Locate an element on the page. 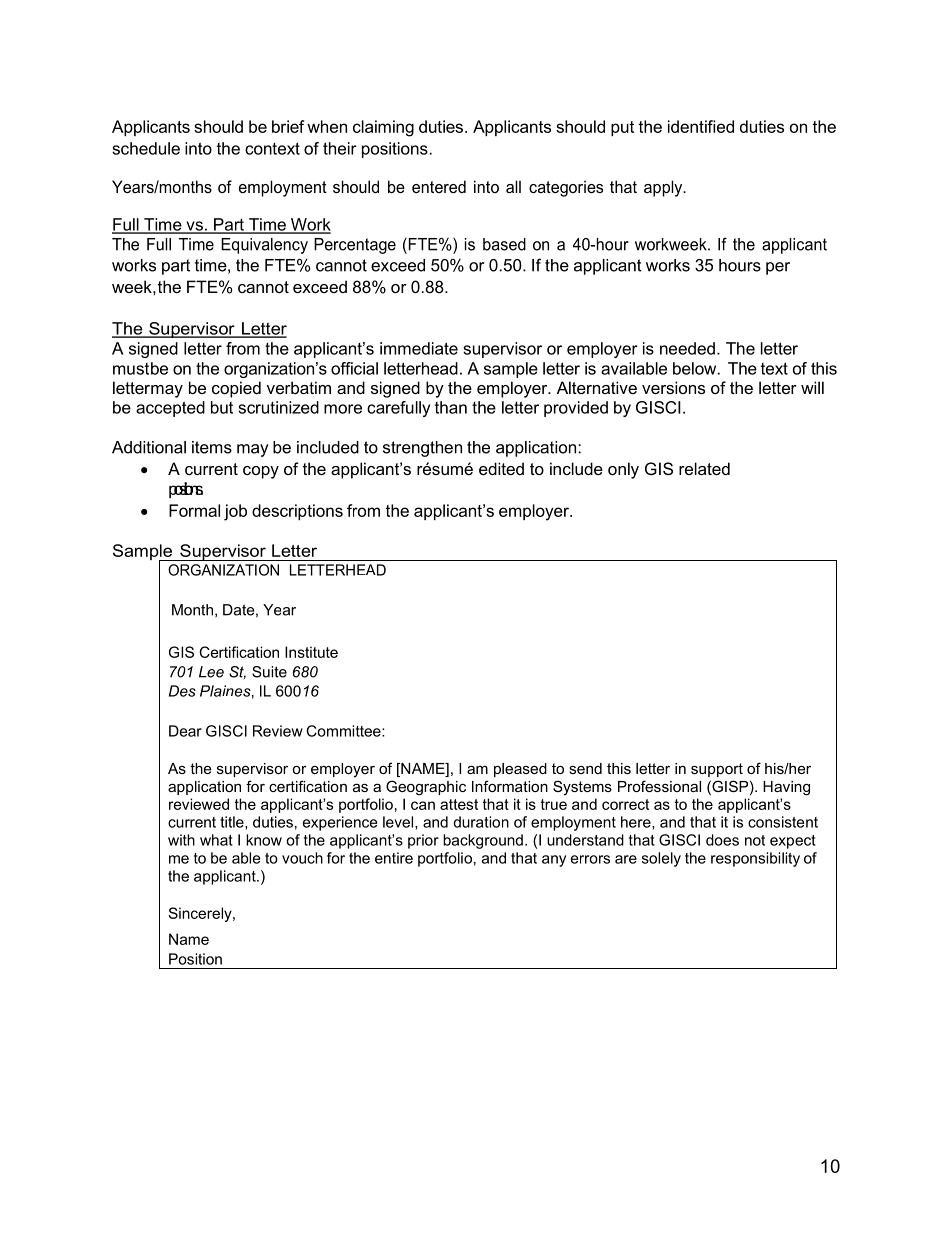 Image resolution: width=952 pixels, height=1233 pixels. related is located at coordinates (704, 468).
